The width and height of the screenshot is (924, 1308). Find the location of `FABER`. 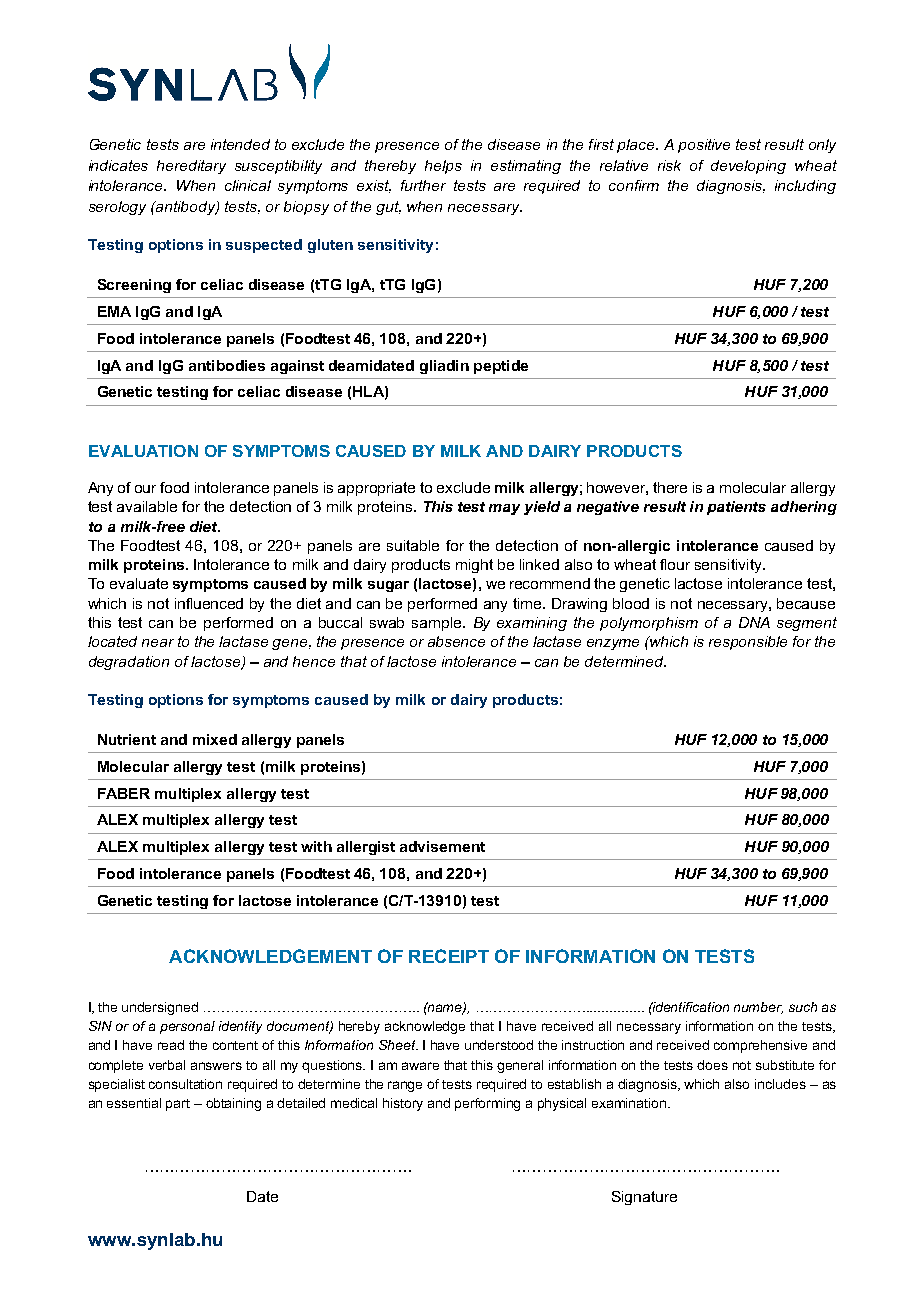

FABER is located at coordinates (124, 793).
